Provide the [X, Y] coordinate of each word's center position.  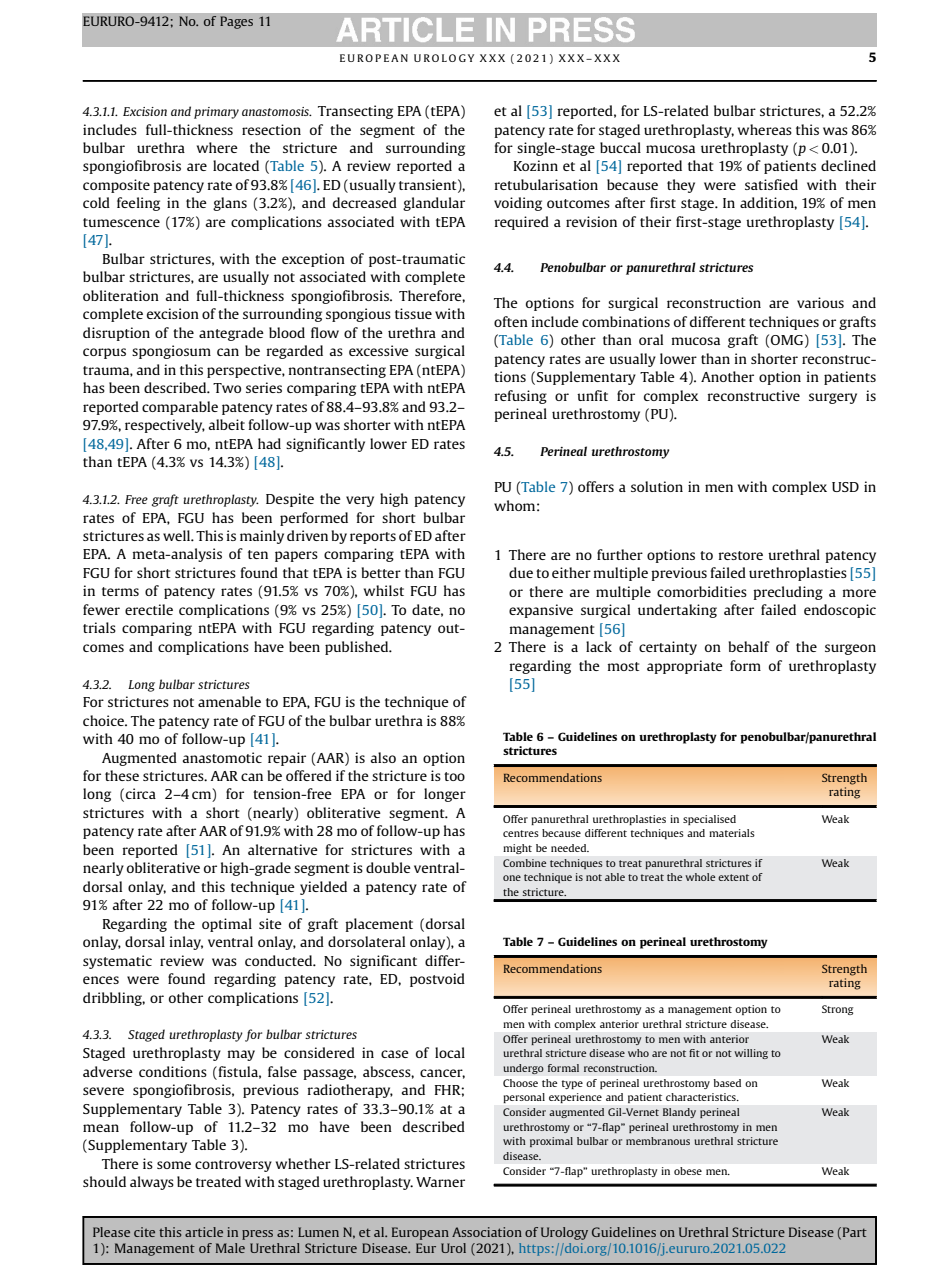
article [204, 1232]
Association [487, 1232]
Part [853, 1233]
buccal [620, 147]
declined [848, 165]
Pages [236, 22]
